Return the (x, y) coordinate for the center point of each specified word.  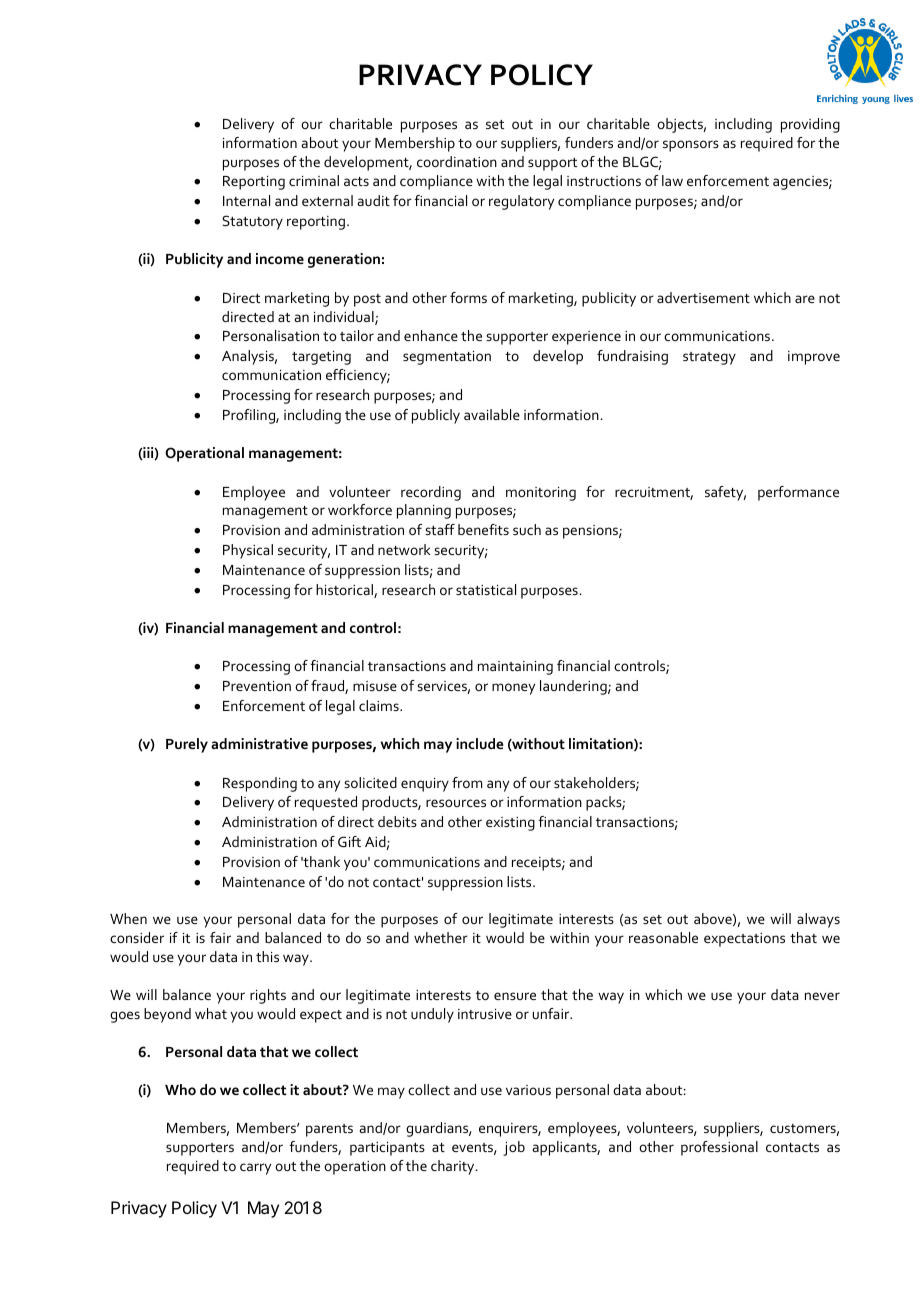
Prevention (257, 686)
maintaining (515, 668)
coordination (457, 161)
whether (441, 937)
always (818, 920)
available (492, 414)
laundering (574, 687)
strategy (709, 358)
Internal (246, 200)
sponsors (691, 146)
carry (255, 1169)
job (514, 1148)
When (128, 918)
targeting (321, 358)
